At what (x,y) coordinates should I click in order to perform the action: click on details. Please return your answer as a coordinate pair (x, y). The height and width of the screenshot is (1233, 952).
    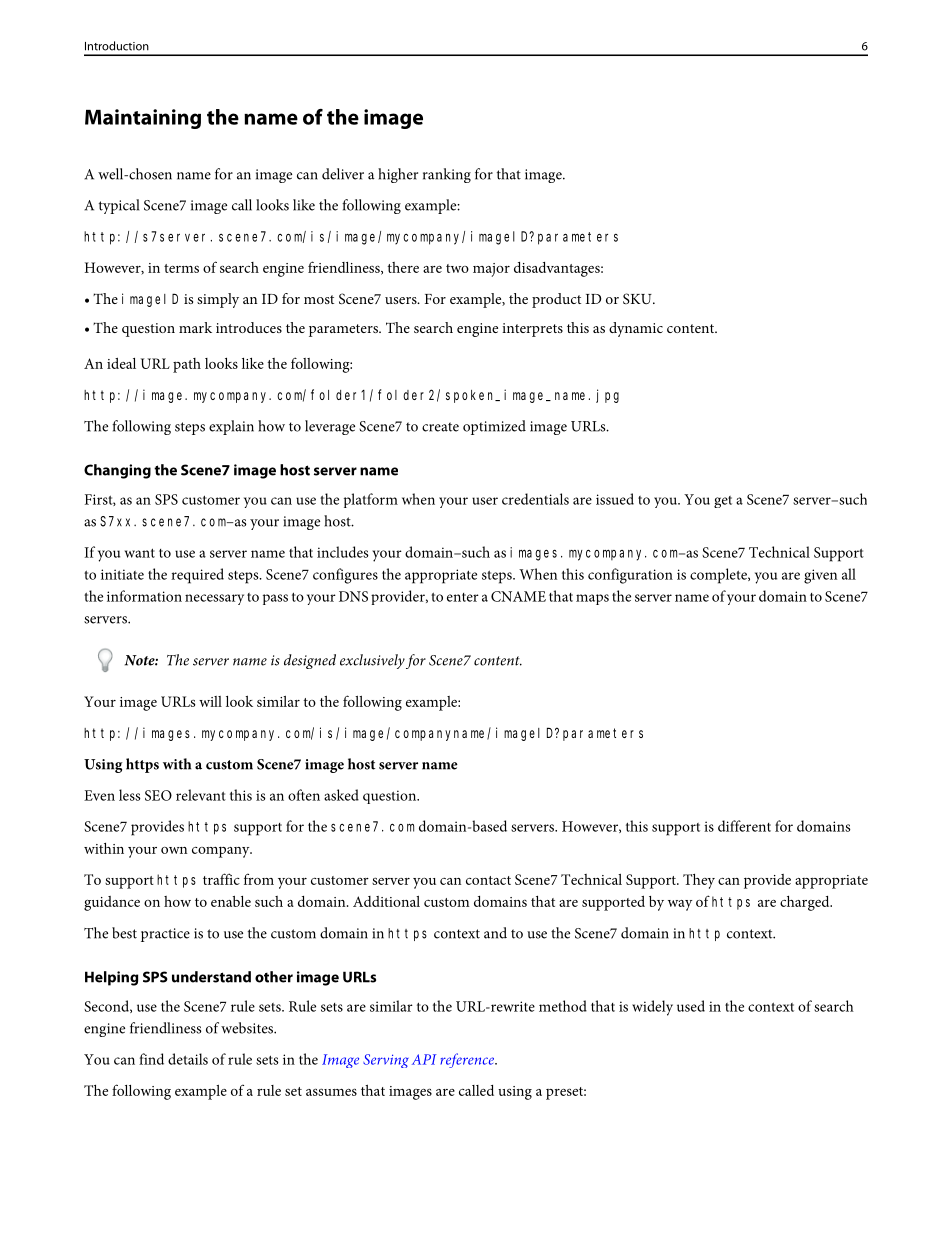
    Looking at the image, I should click on (188, 1059).
